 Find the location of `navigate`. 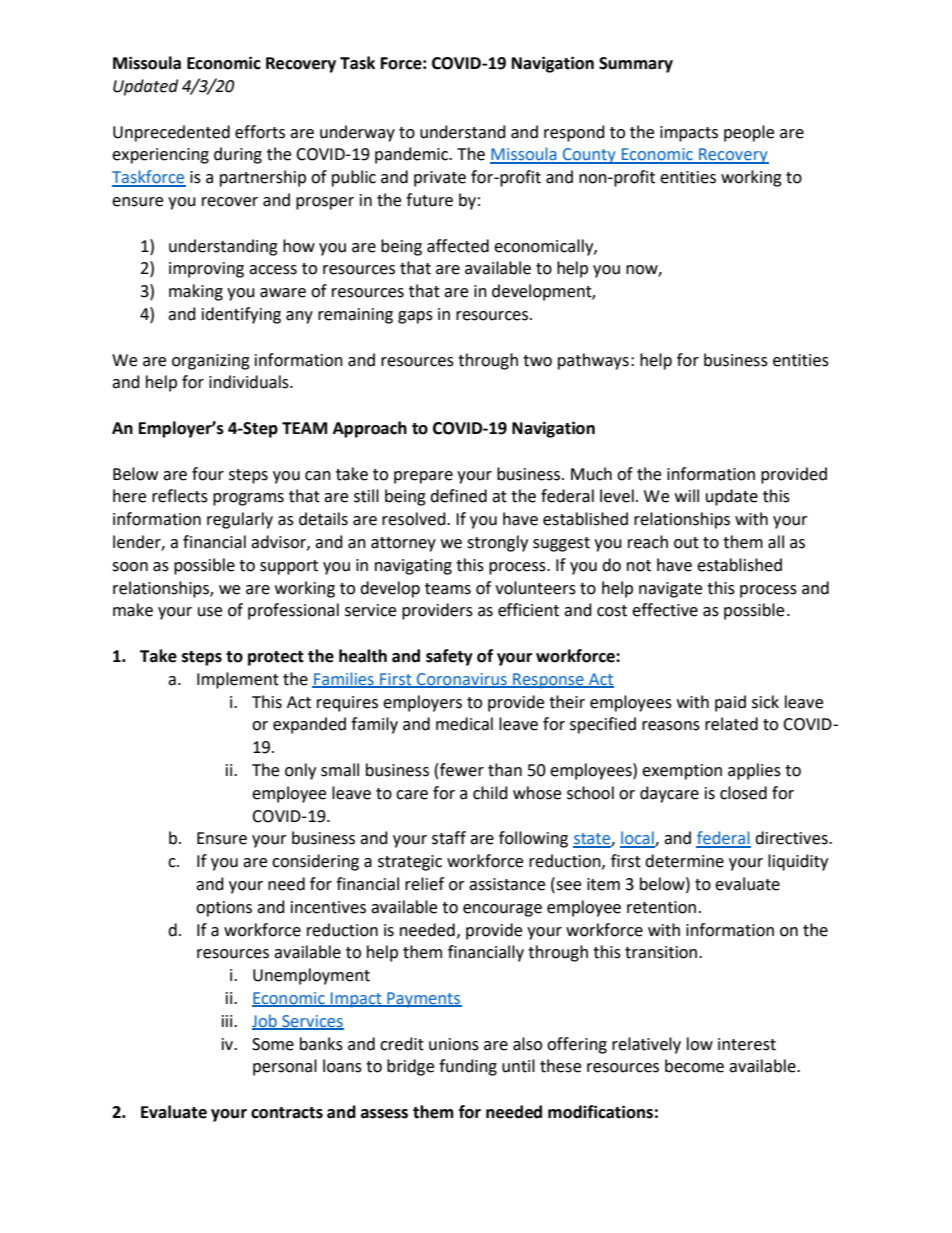

navigate is located at coordinates (670, 590).
